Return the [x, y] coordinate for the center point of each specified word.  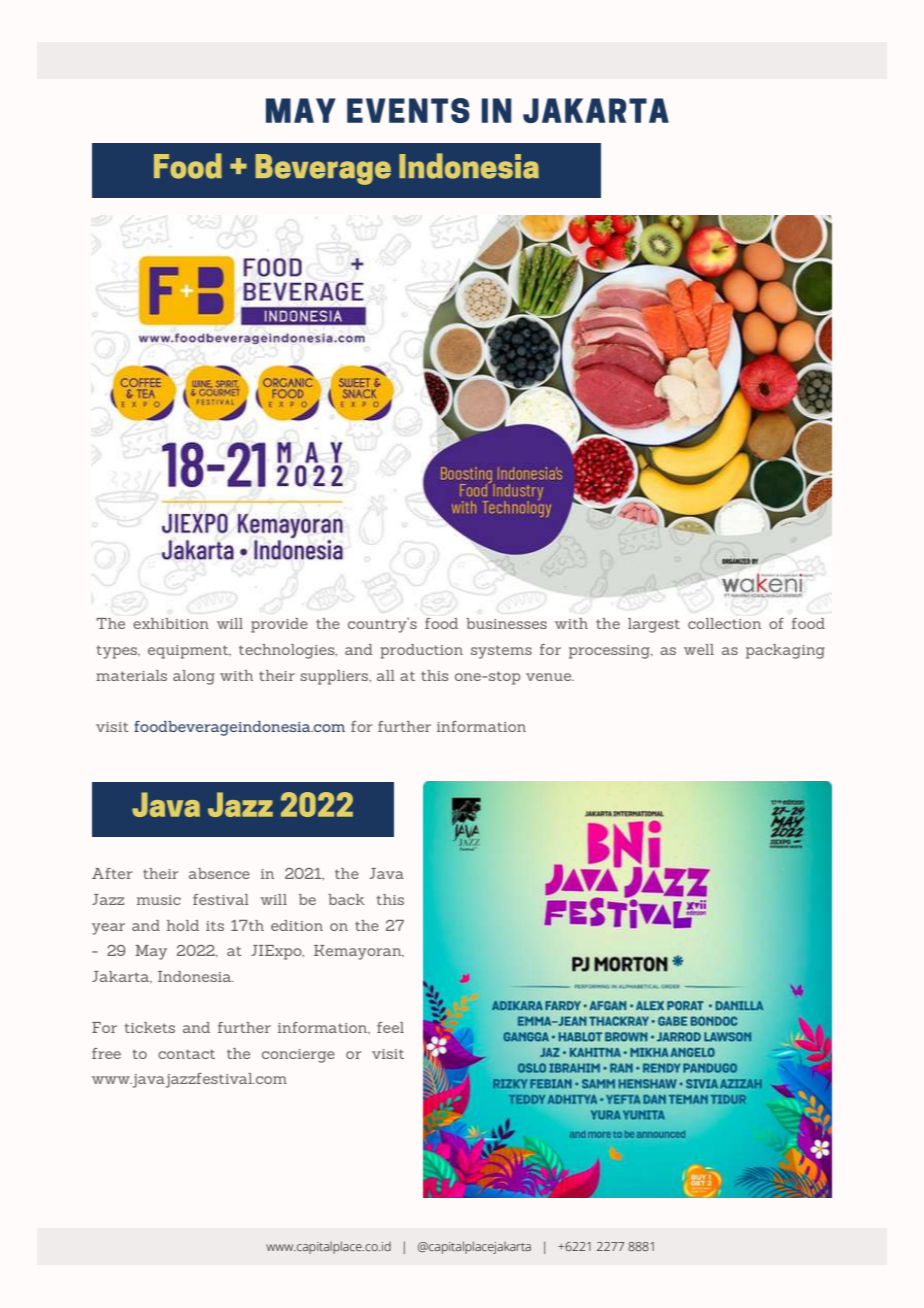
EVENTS [408, 110]
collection [724, 623]
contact [186, 1054]
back [346, 899]
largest [654, 625]
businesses [506, 623]
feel [390, 1027]
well [699, 649]
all [386, 675]
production [422, 651]
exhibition [171, 623]
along [194, 677]
